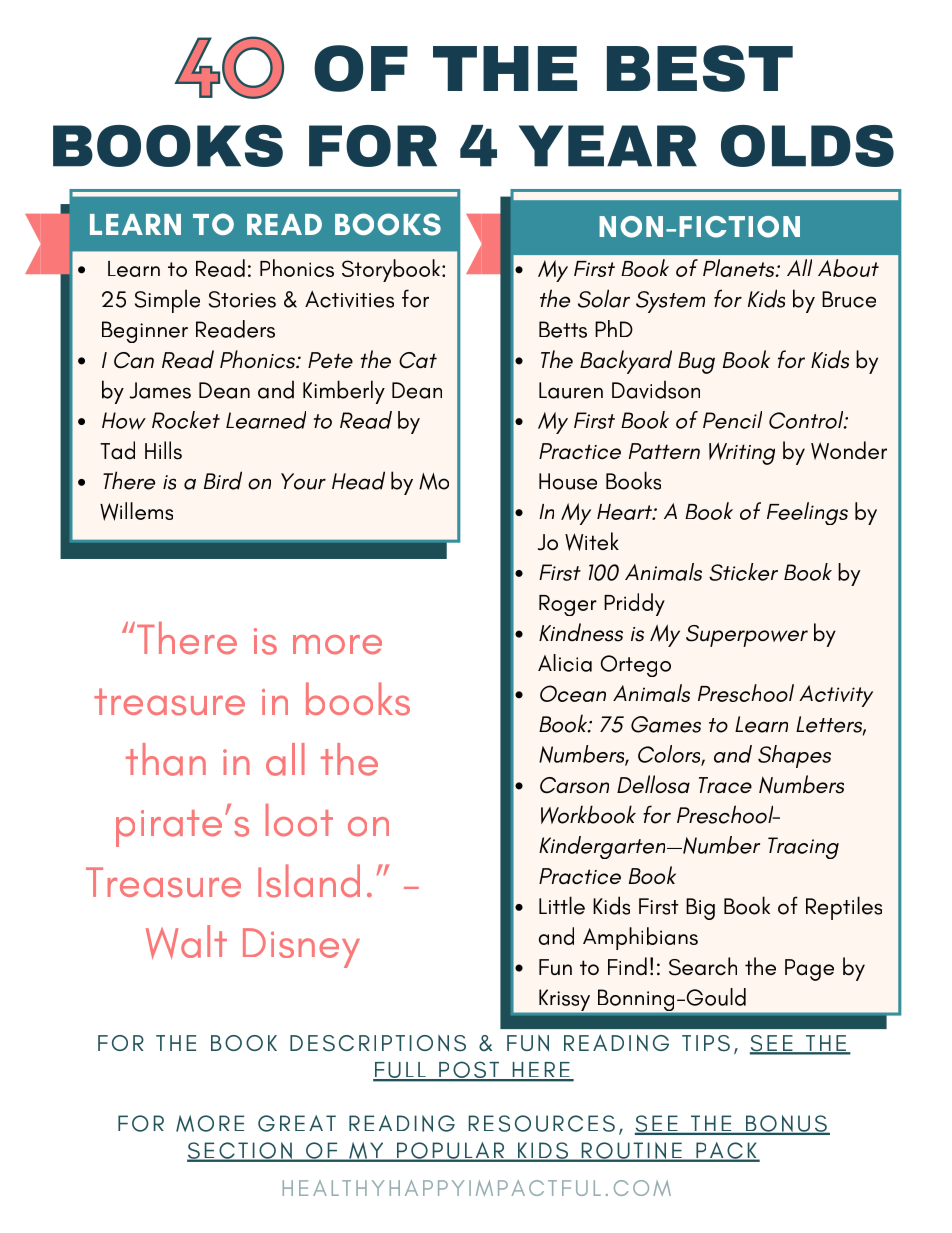  Describe the element at coordinates (608, 146) in the screenshot. I see `YEAR` at that location.
